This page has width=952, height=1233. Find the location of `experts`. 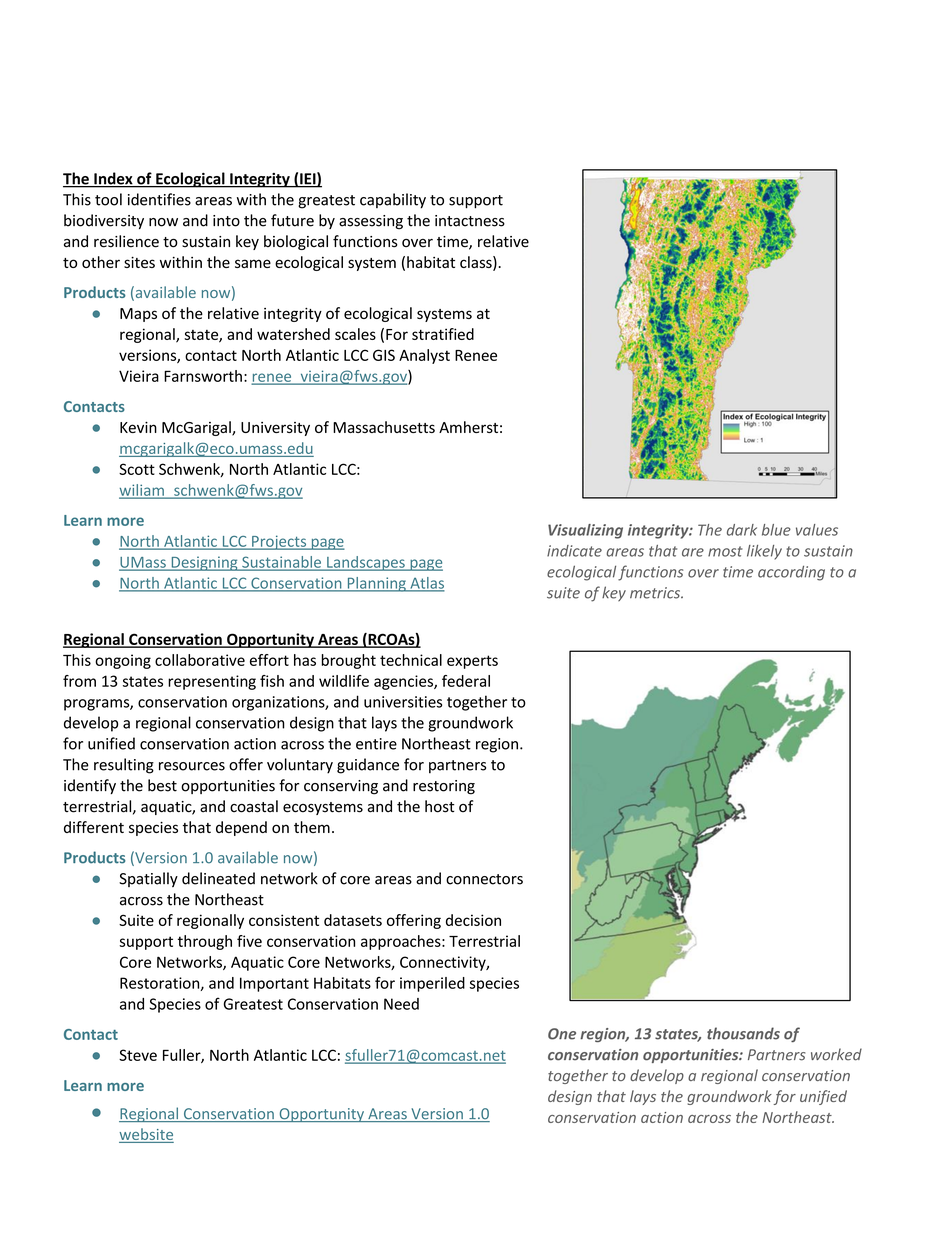

experts is located at coordinates (472, 662).
